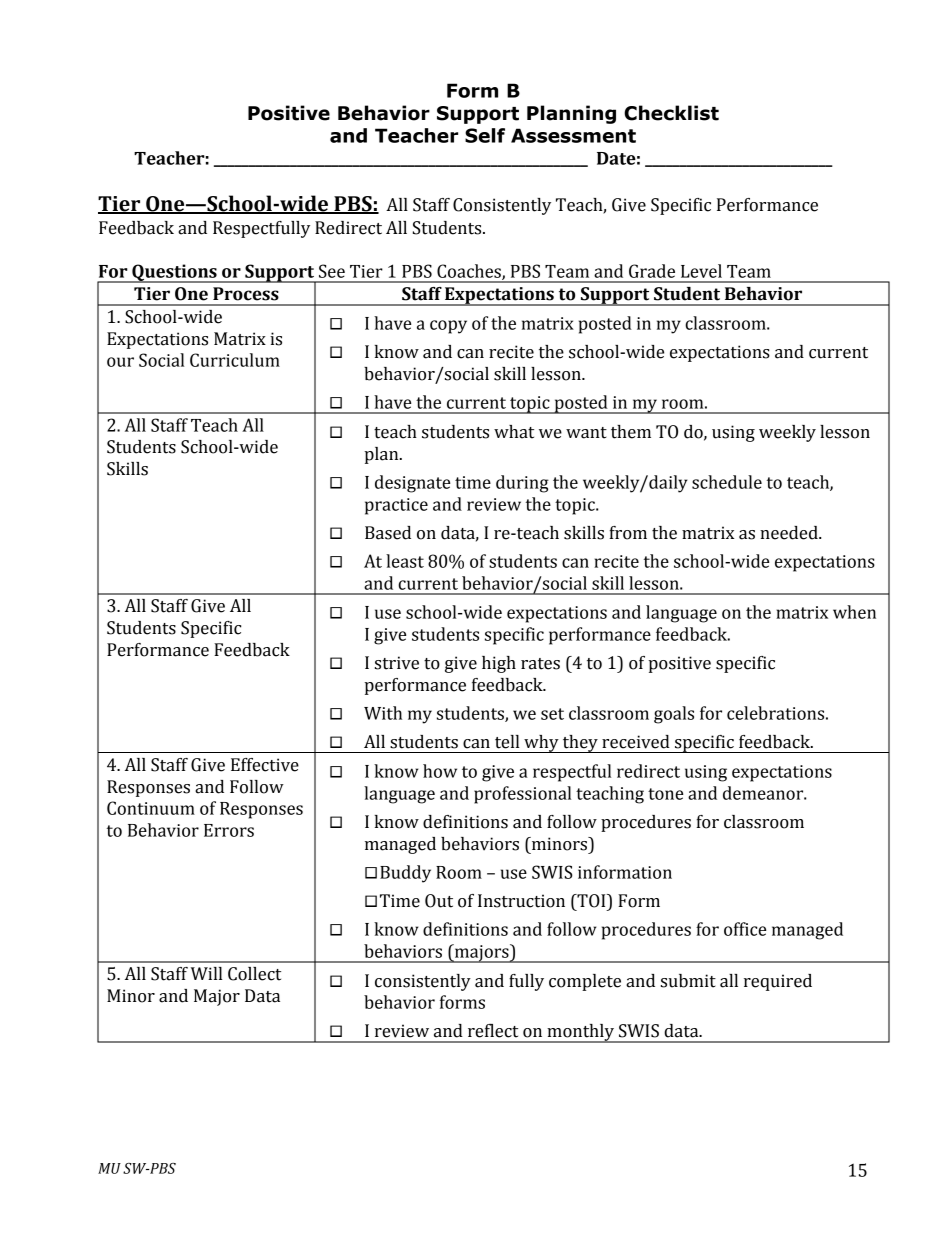 The image size is (952, 1233). Describe the element at coordinates (790, 533) in the screenshot. I see `needed` at that location.
